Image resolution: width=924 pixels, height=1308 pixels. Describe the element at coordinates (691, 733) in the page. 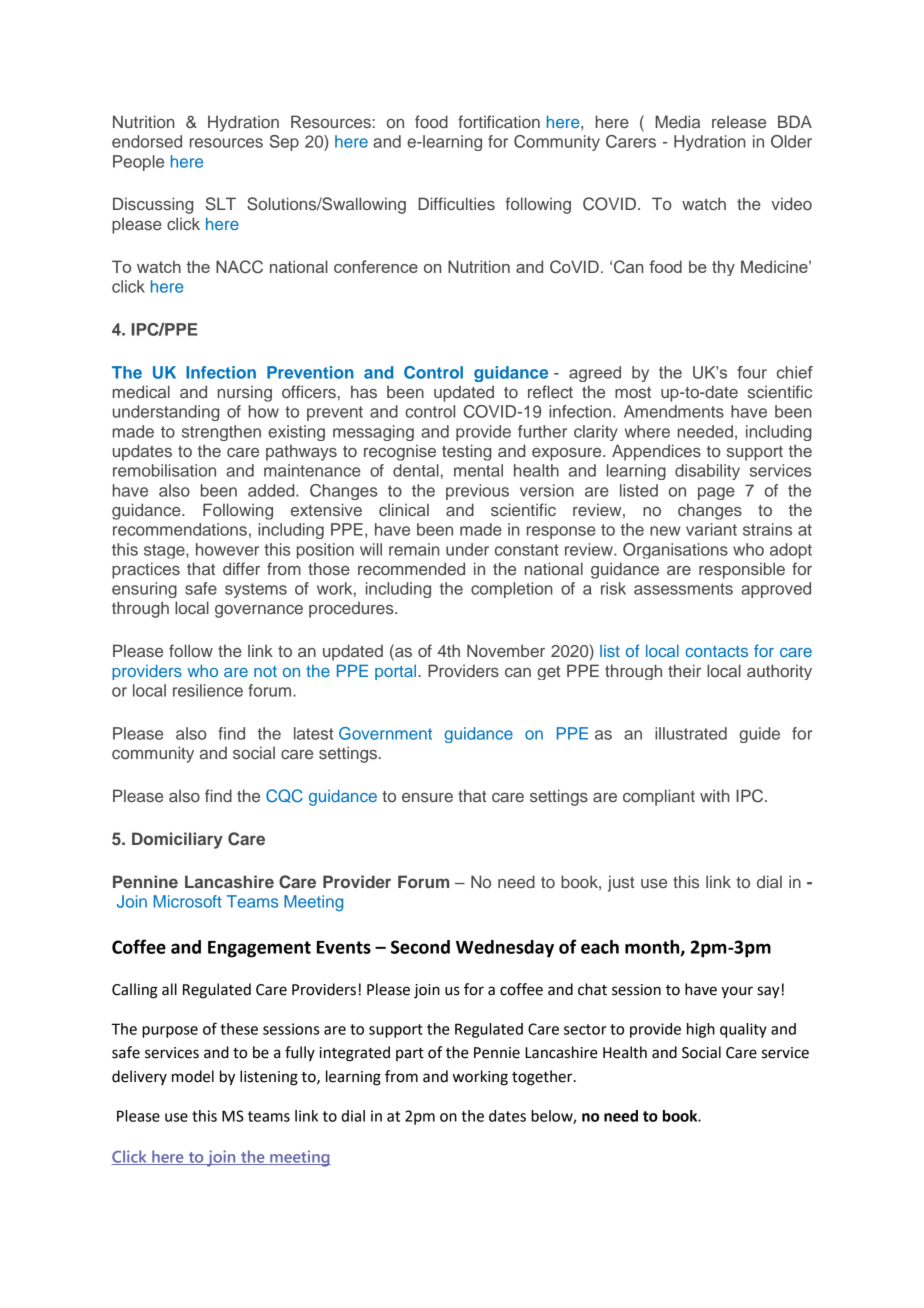

I see `illustrated` at that location.
